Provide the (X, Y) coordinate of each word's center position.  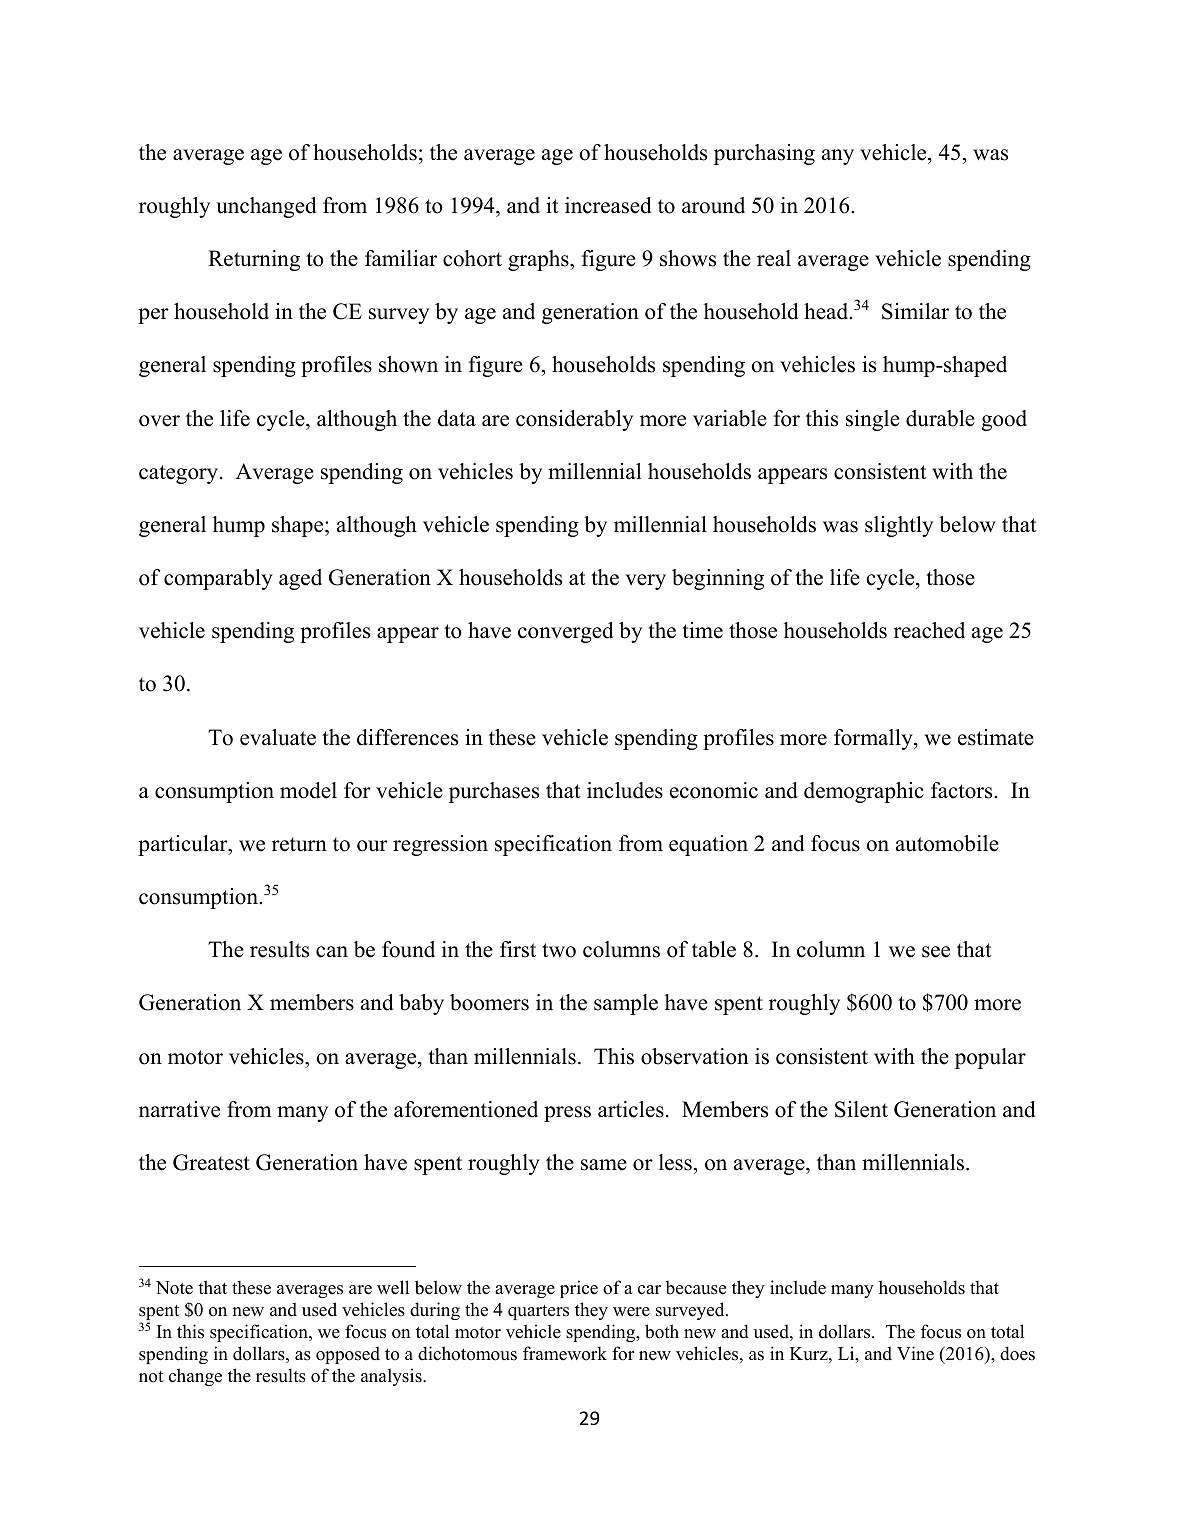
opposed (348, 1355)
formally (874, 739)
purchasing (764, 154)
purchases (494, 792)
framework (565, 1353)
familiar (401, 258)
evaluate (278, 737)
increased (608, 205)
